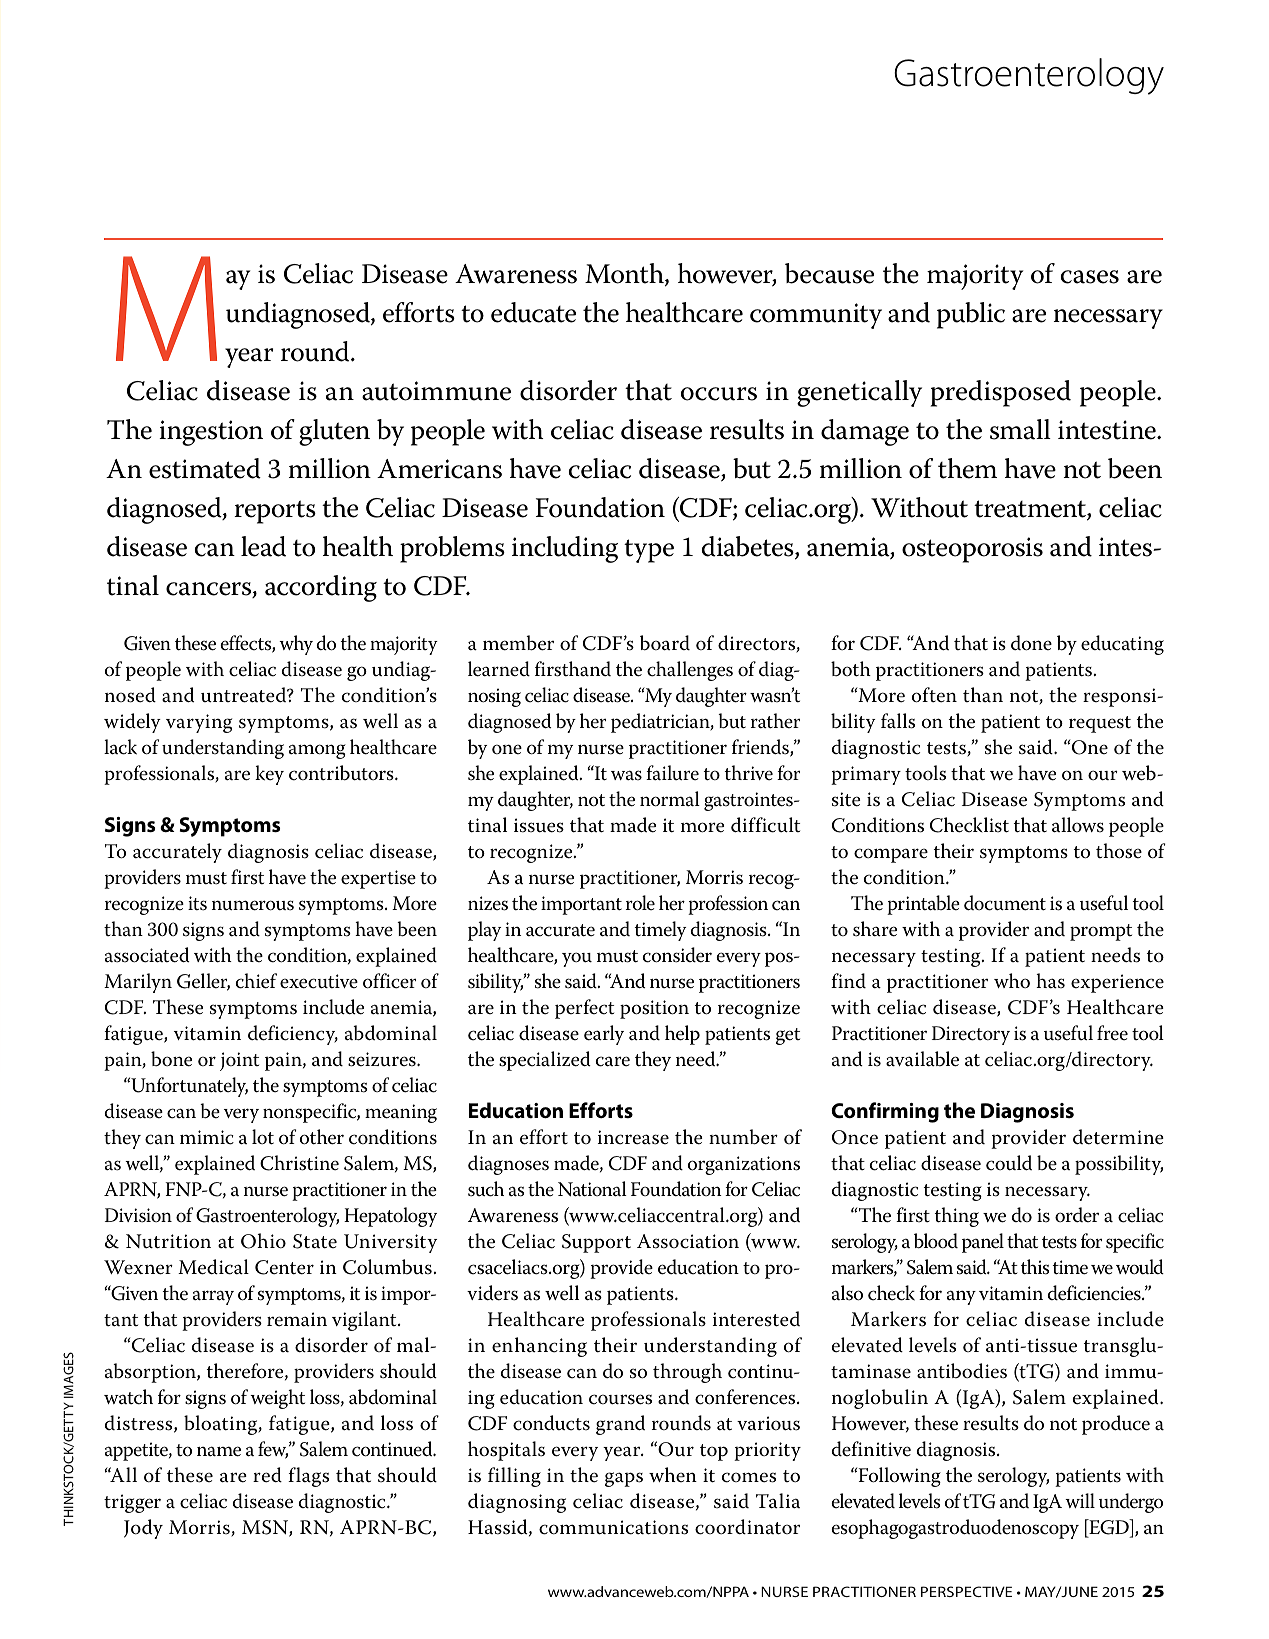 The image size is (1269, 1639). I want to click on could, so click(1009, 1163).
